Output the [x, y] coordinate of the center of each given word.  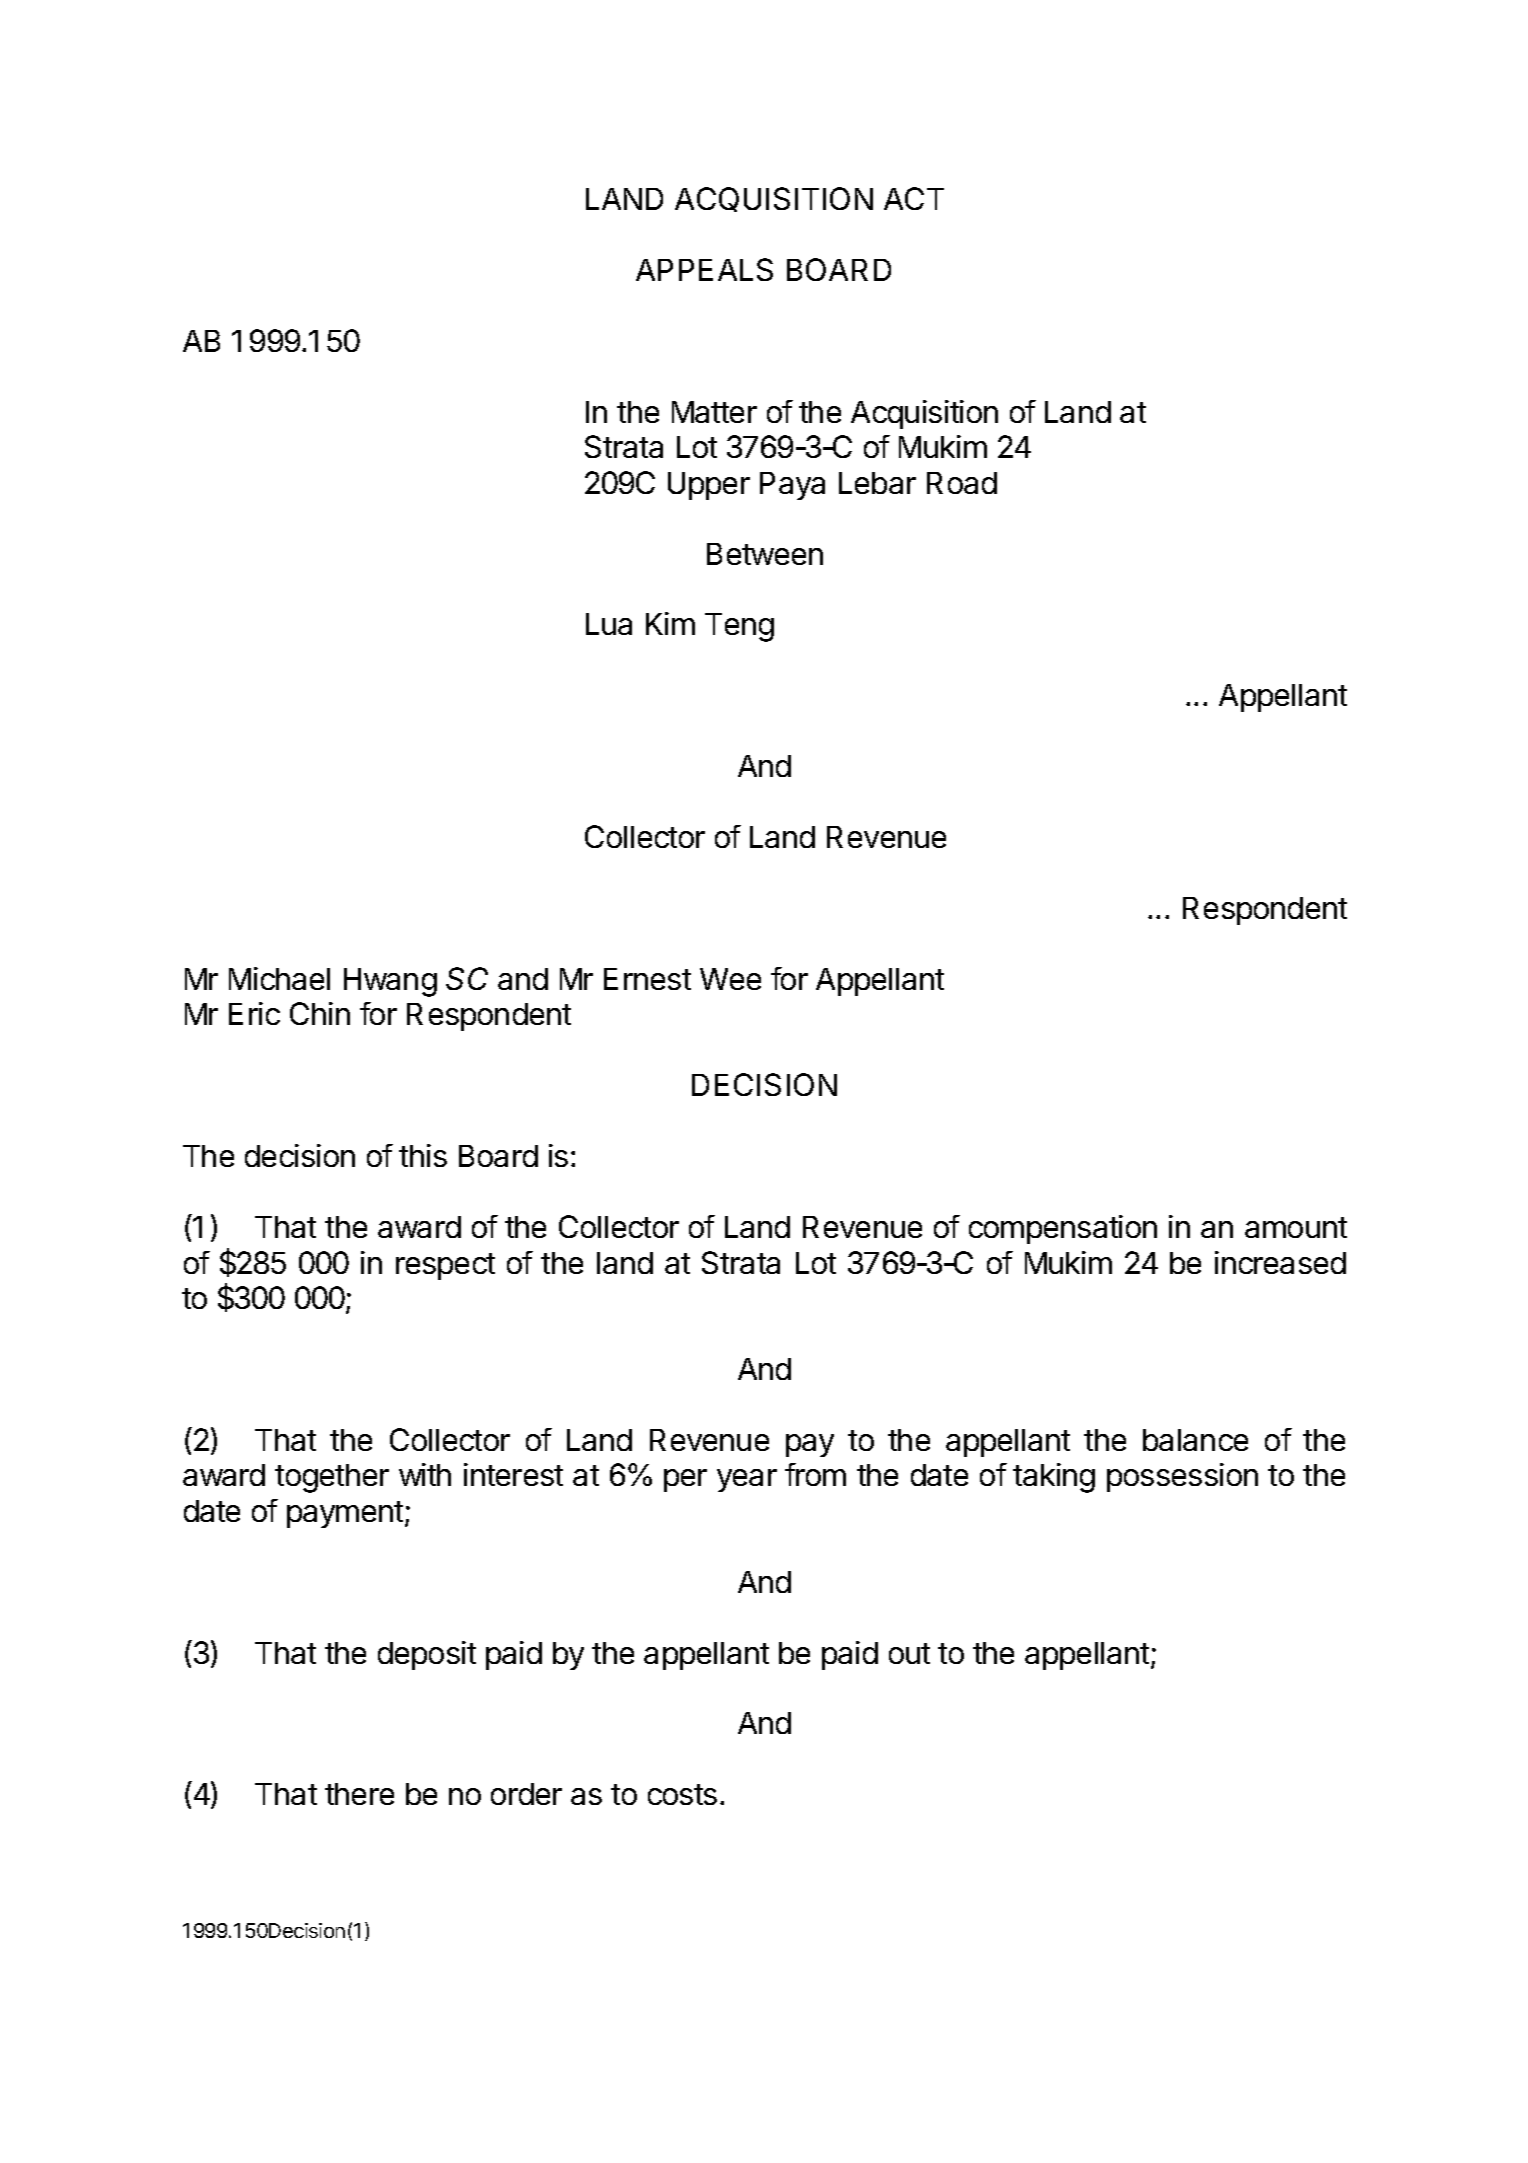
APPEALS [704, 269]
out [909, 1653]
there [359, 1794]
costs [682, 1794]
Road [962, 483]
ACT [914, 198]
